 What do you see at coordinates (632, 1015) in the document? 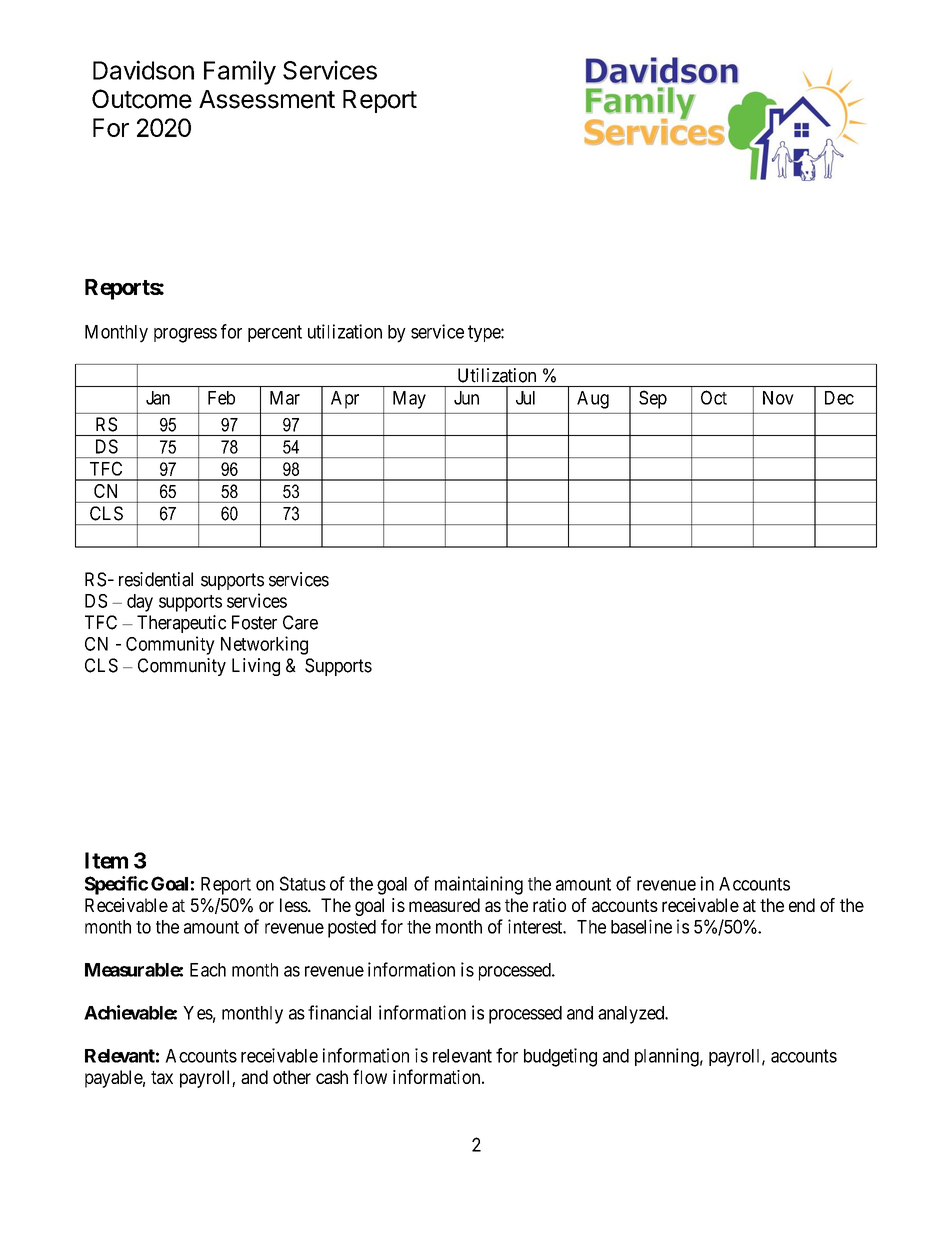
I see `analyzed` at bounding box center [632, 1015].
